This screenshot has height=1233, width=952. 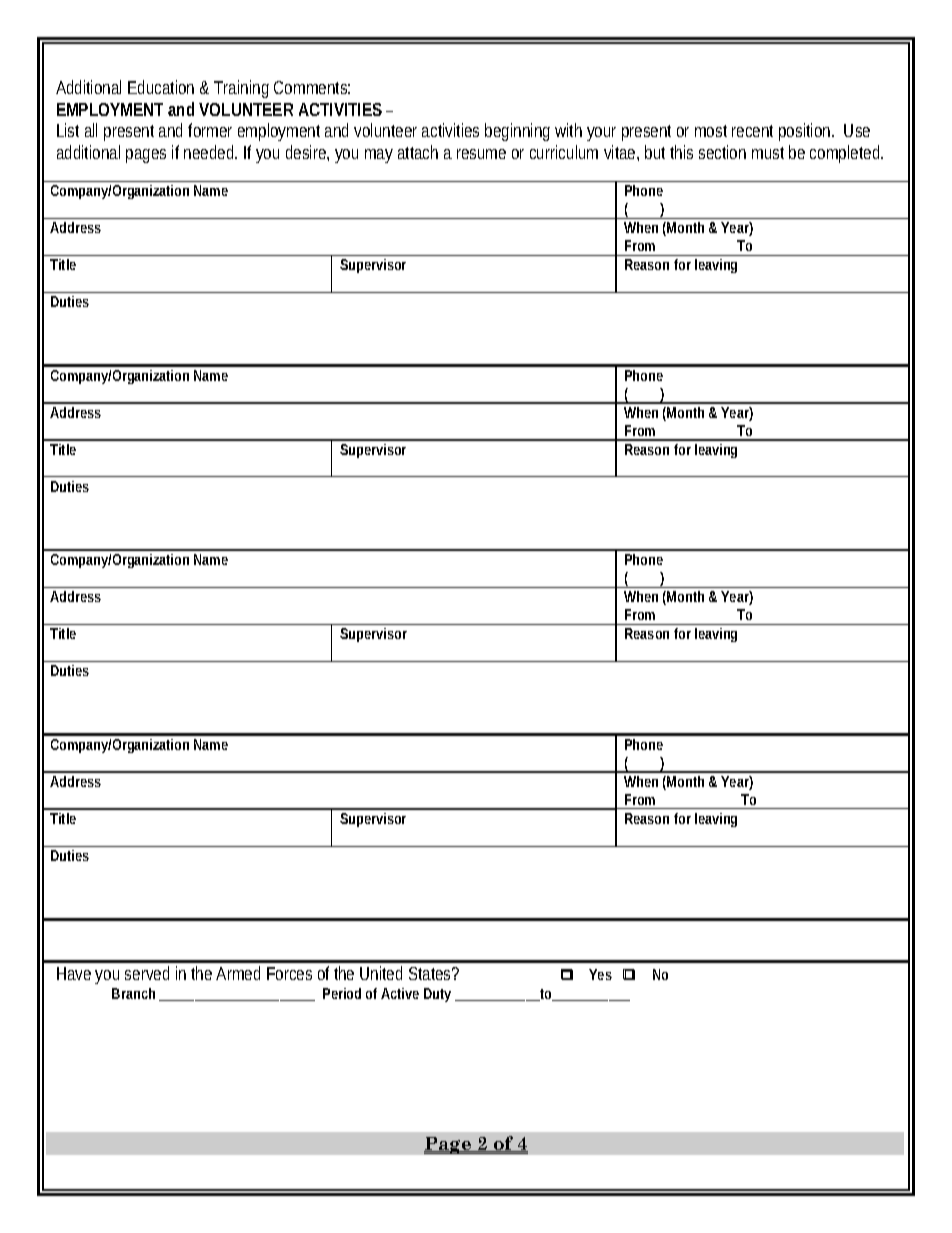 I want to click on recent, so click(x=752, y=131).
